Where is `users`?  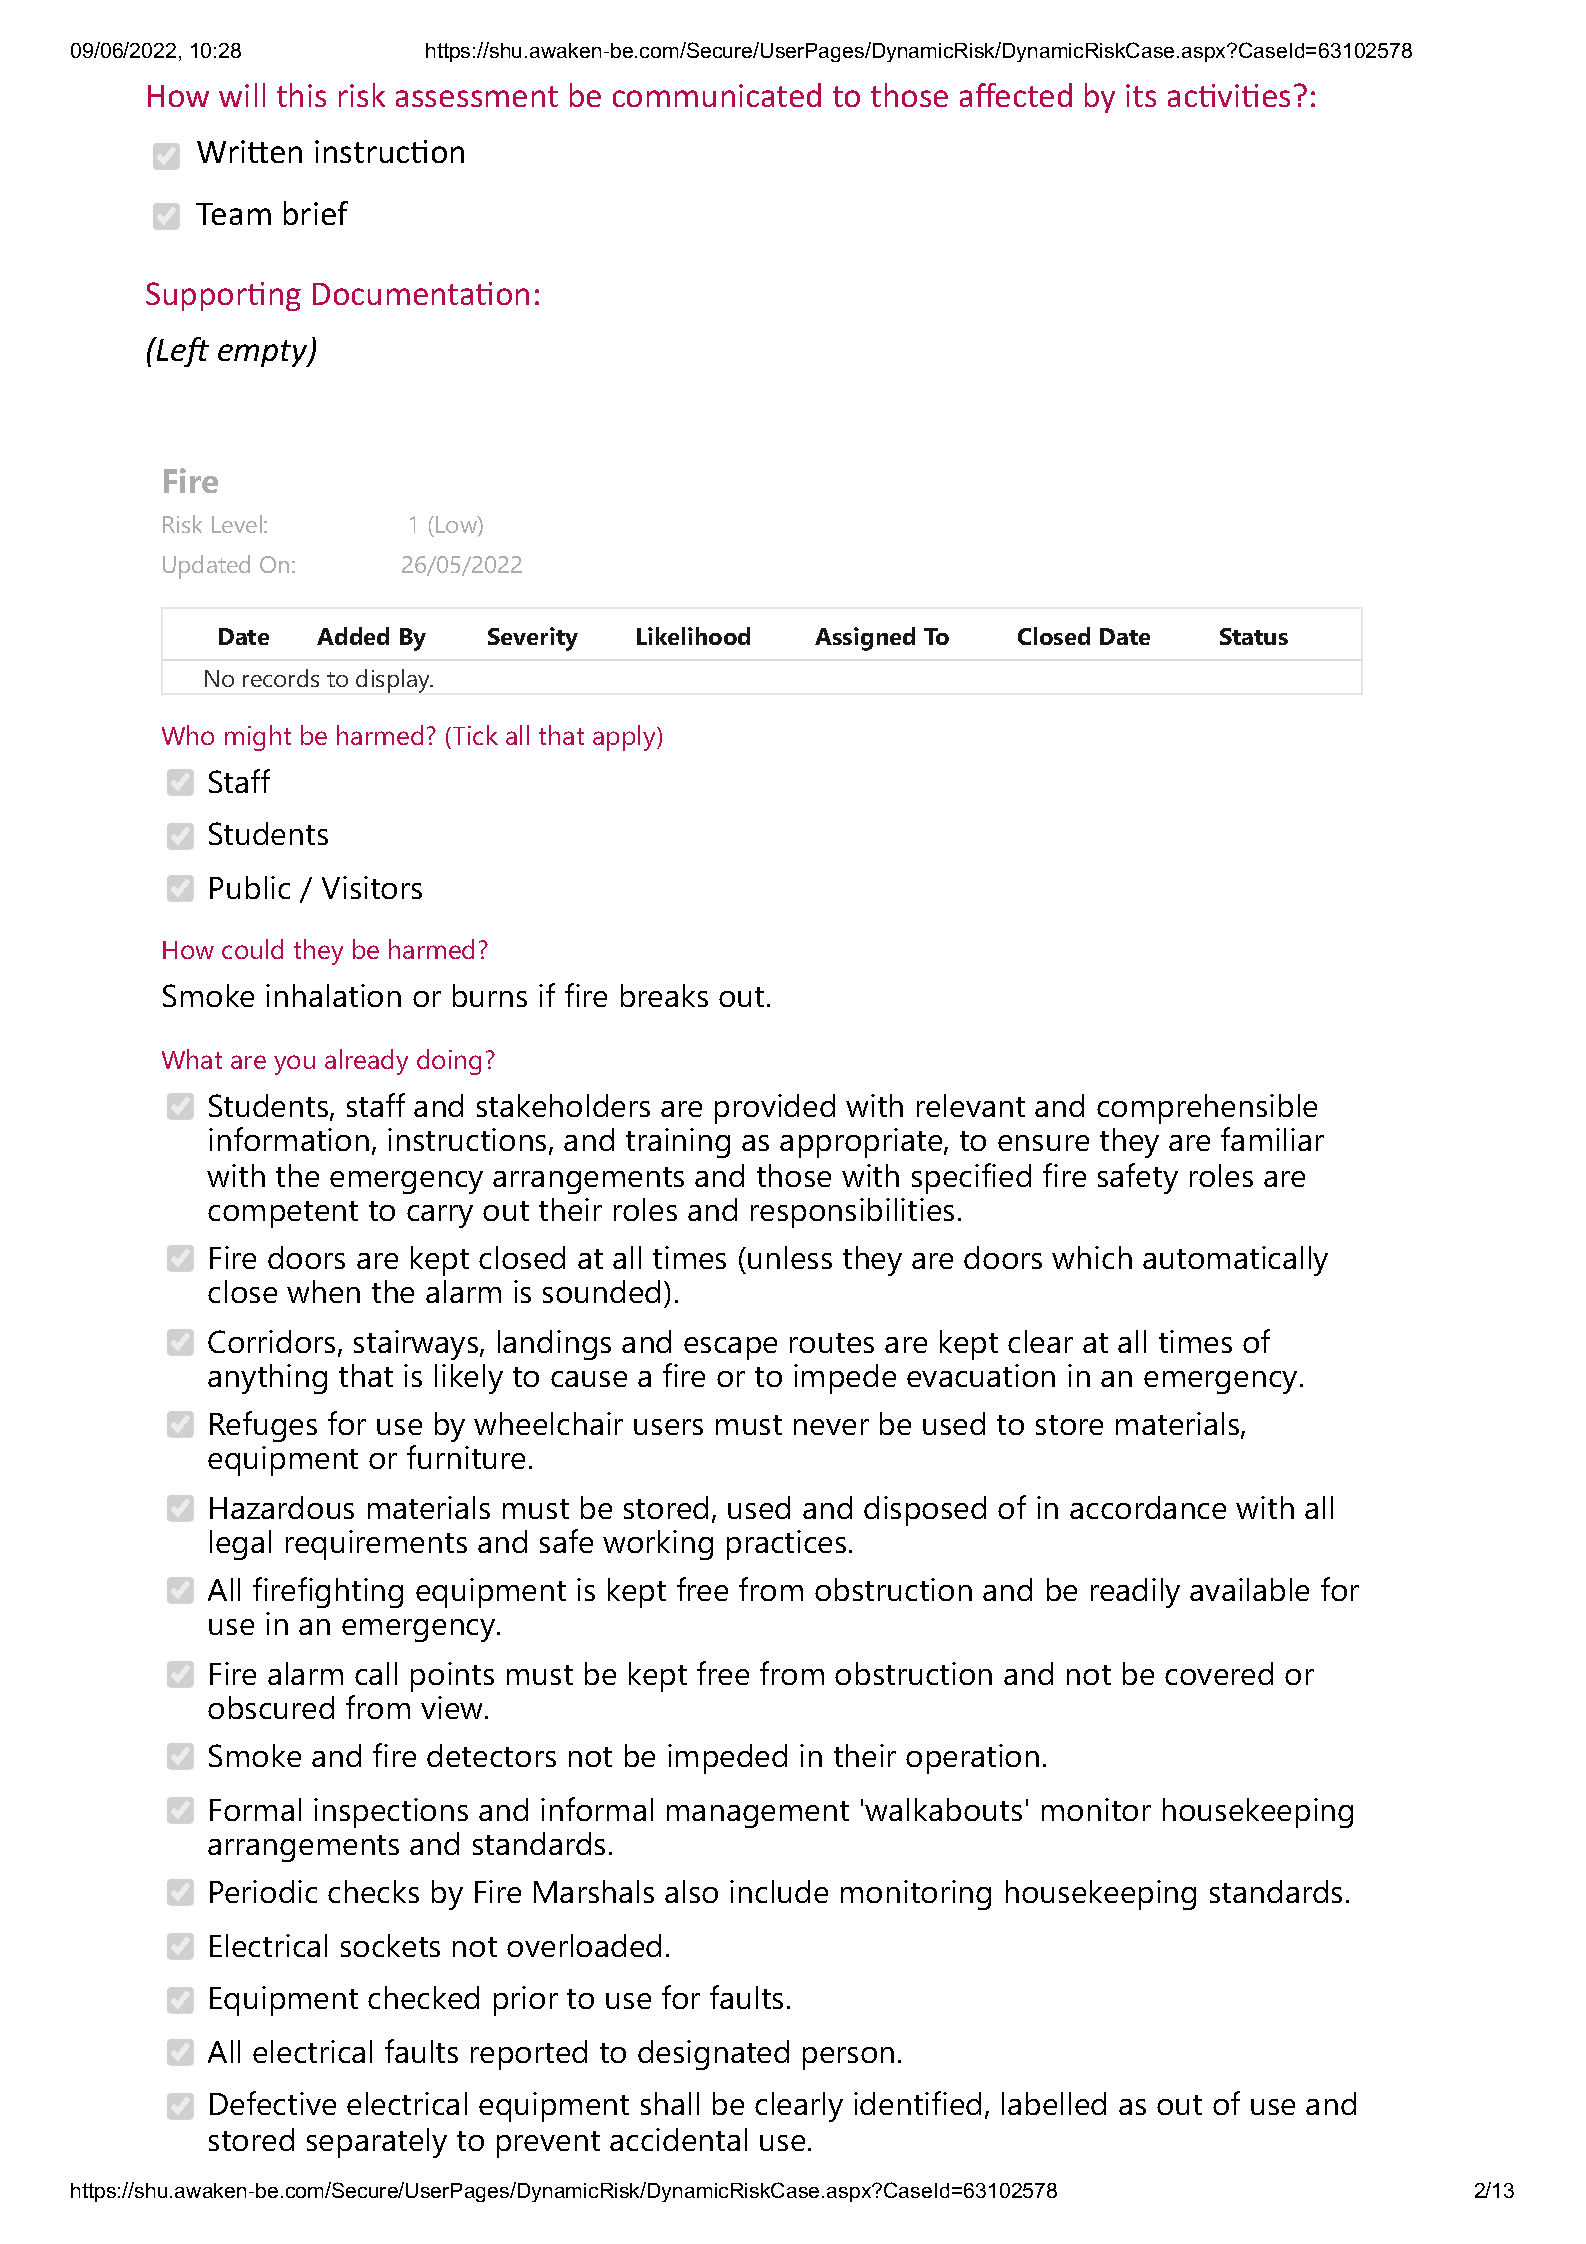 users is located at coordinates (668, 1427).
